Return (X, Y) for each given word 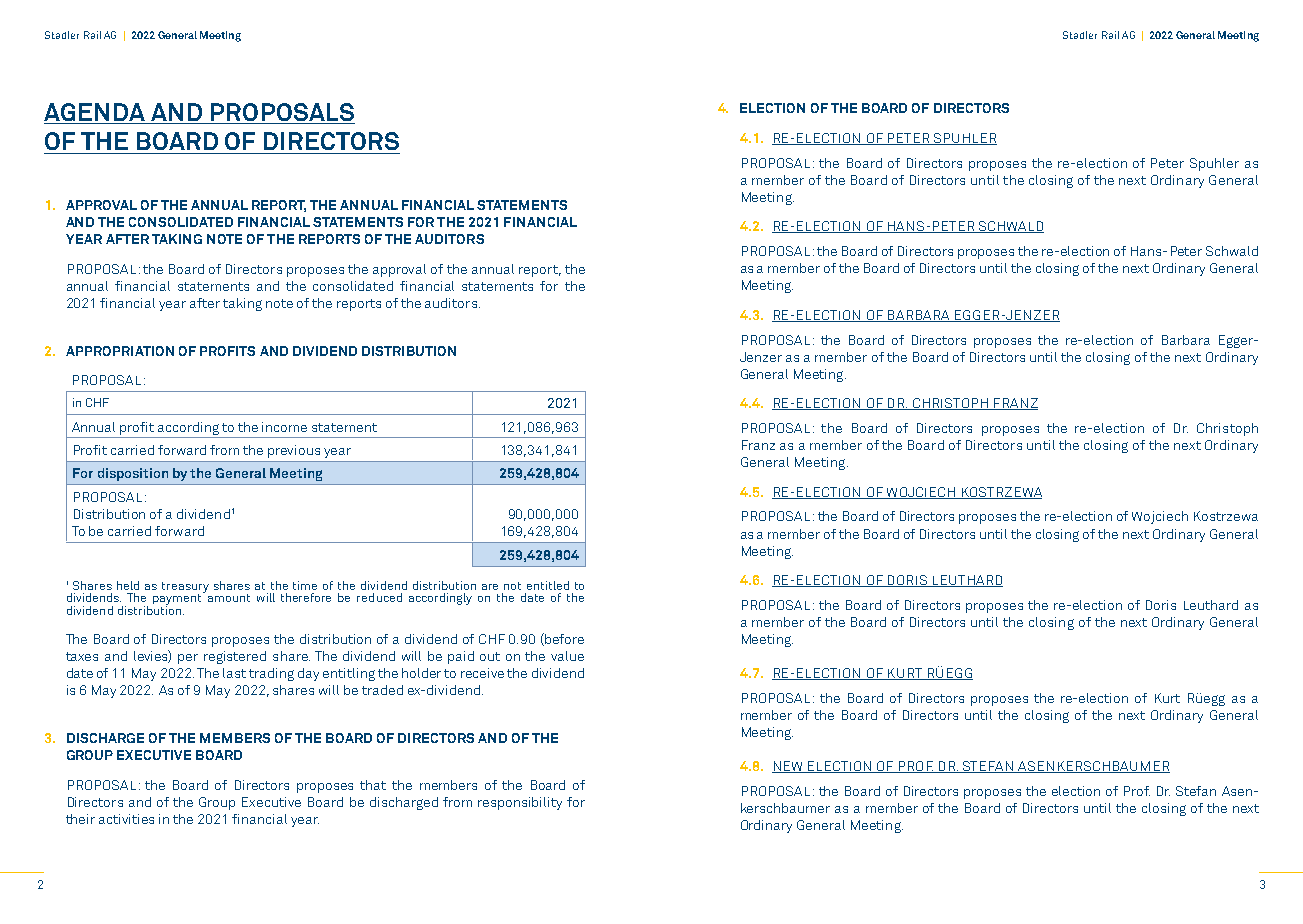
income (284, 427)
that (373, 785)
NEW (788, 767)
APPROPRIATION (120, 351)
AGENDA (94, 112)
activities (126, 819)
